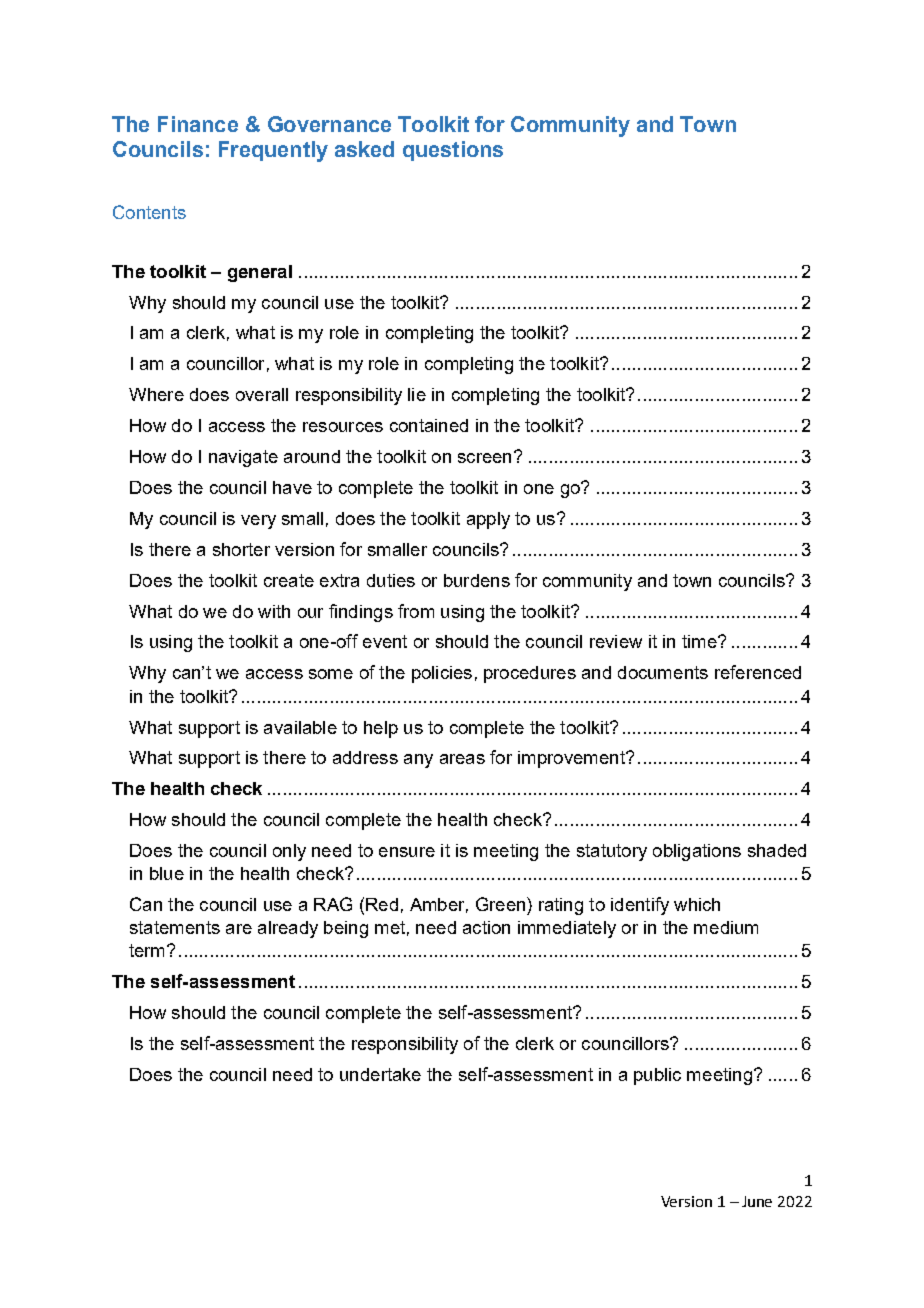  What do you see at coordinates (262, 394) in the screenshot?
I see `overall` at bounding box center [262, 394].
